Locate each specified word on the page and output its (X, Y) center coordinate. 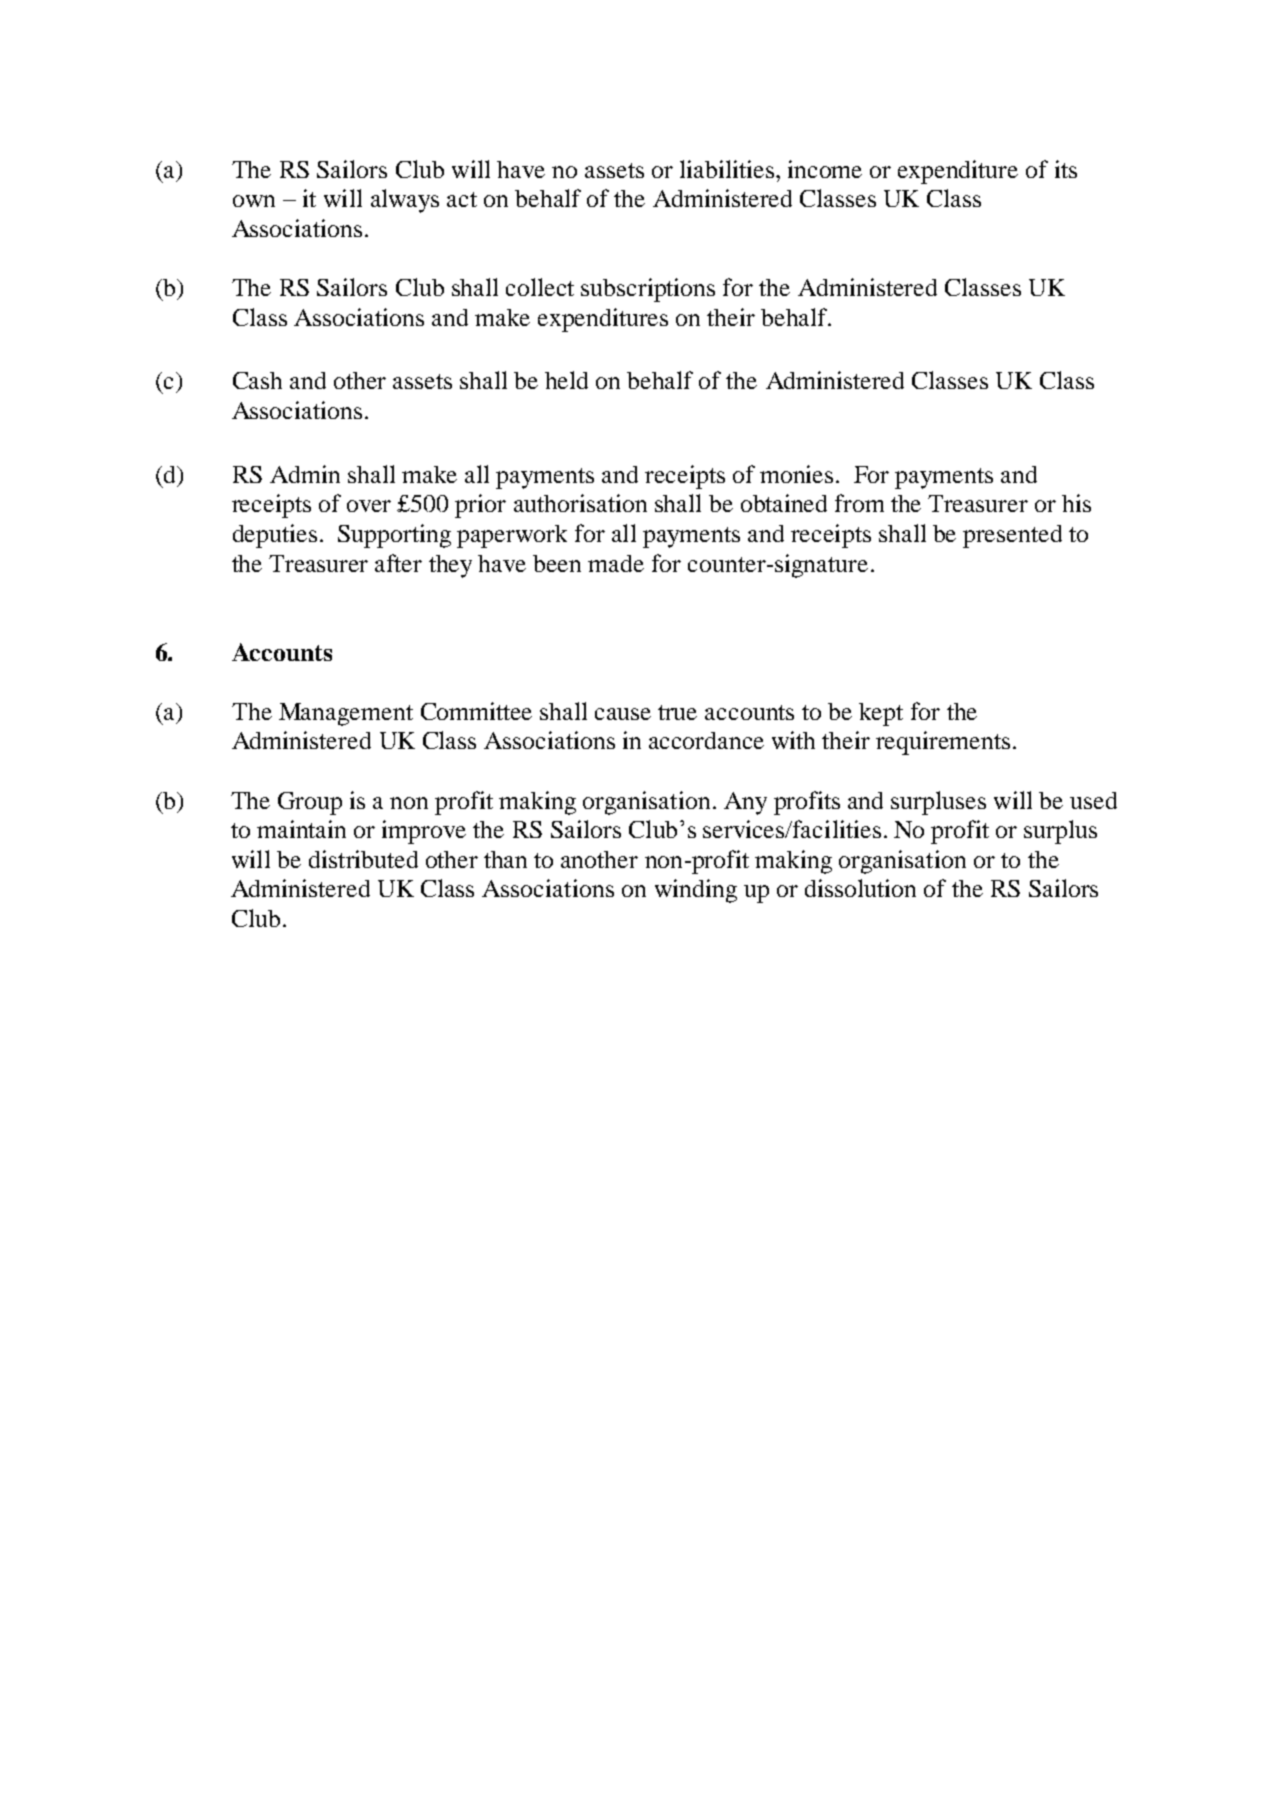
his (1076, 503)
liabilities (728, 169)
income (825, 169)
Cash (257, 380)
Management (346, 714)
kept (881, 714)
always (405, 201)
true (677, 712)
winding (696, 891)
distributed (363, 859)
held (566, 380)
